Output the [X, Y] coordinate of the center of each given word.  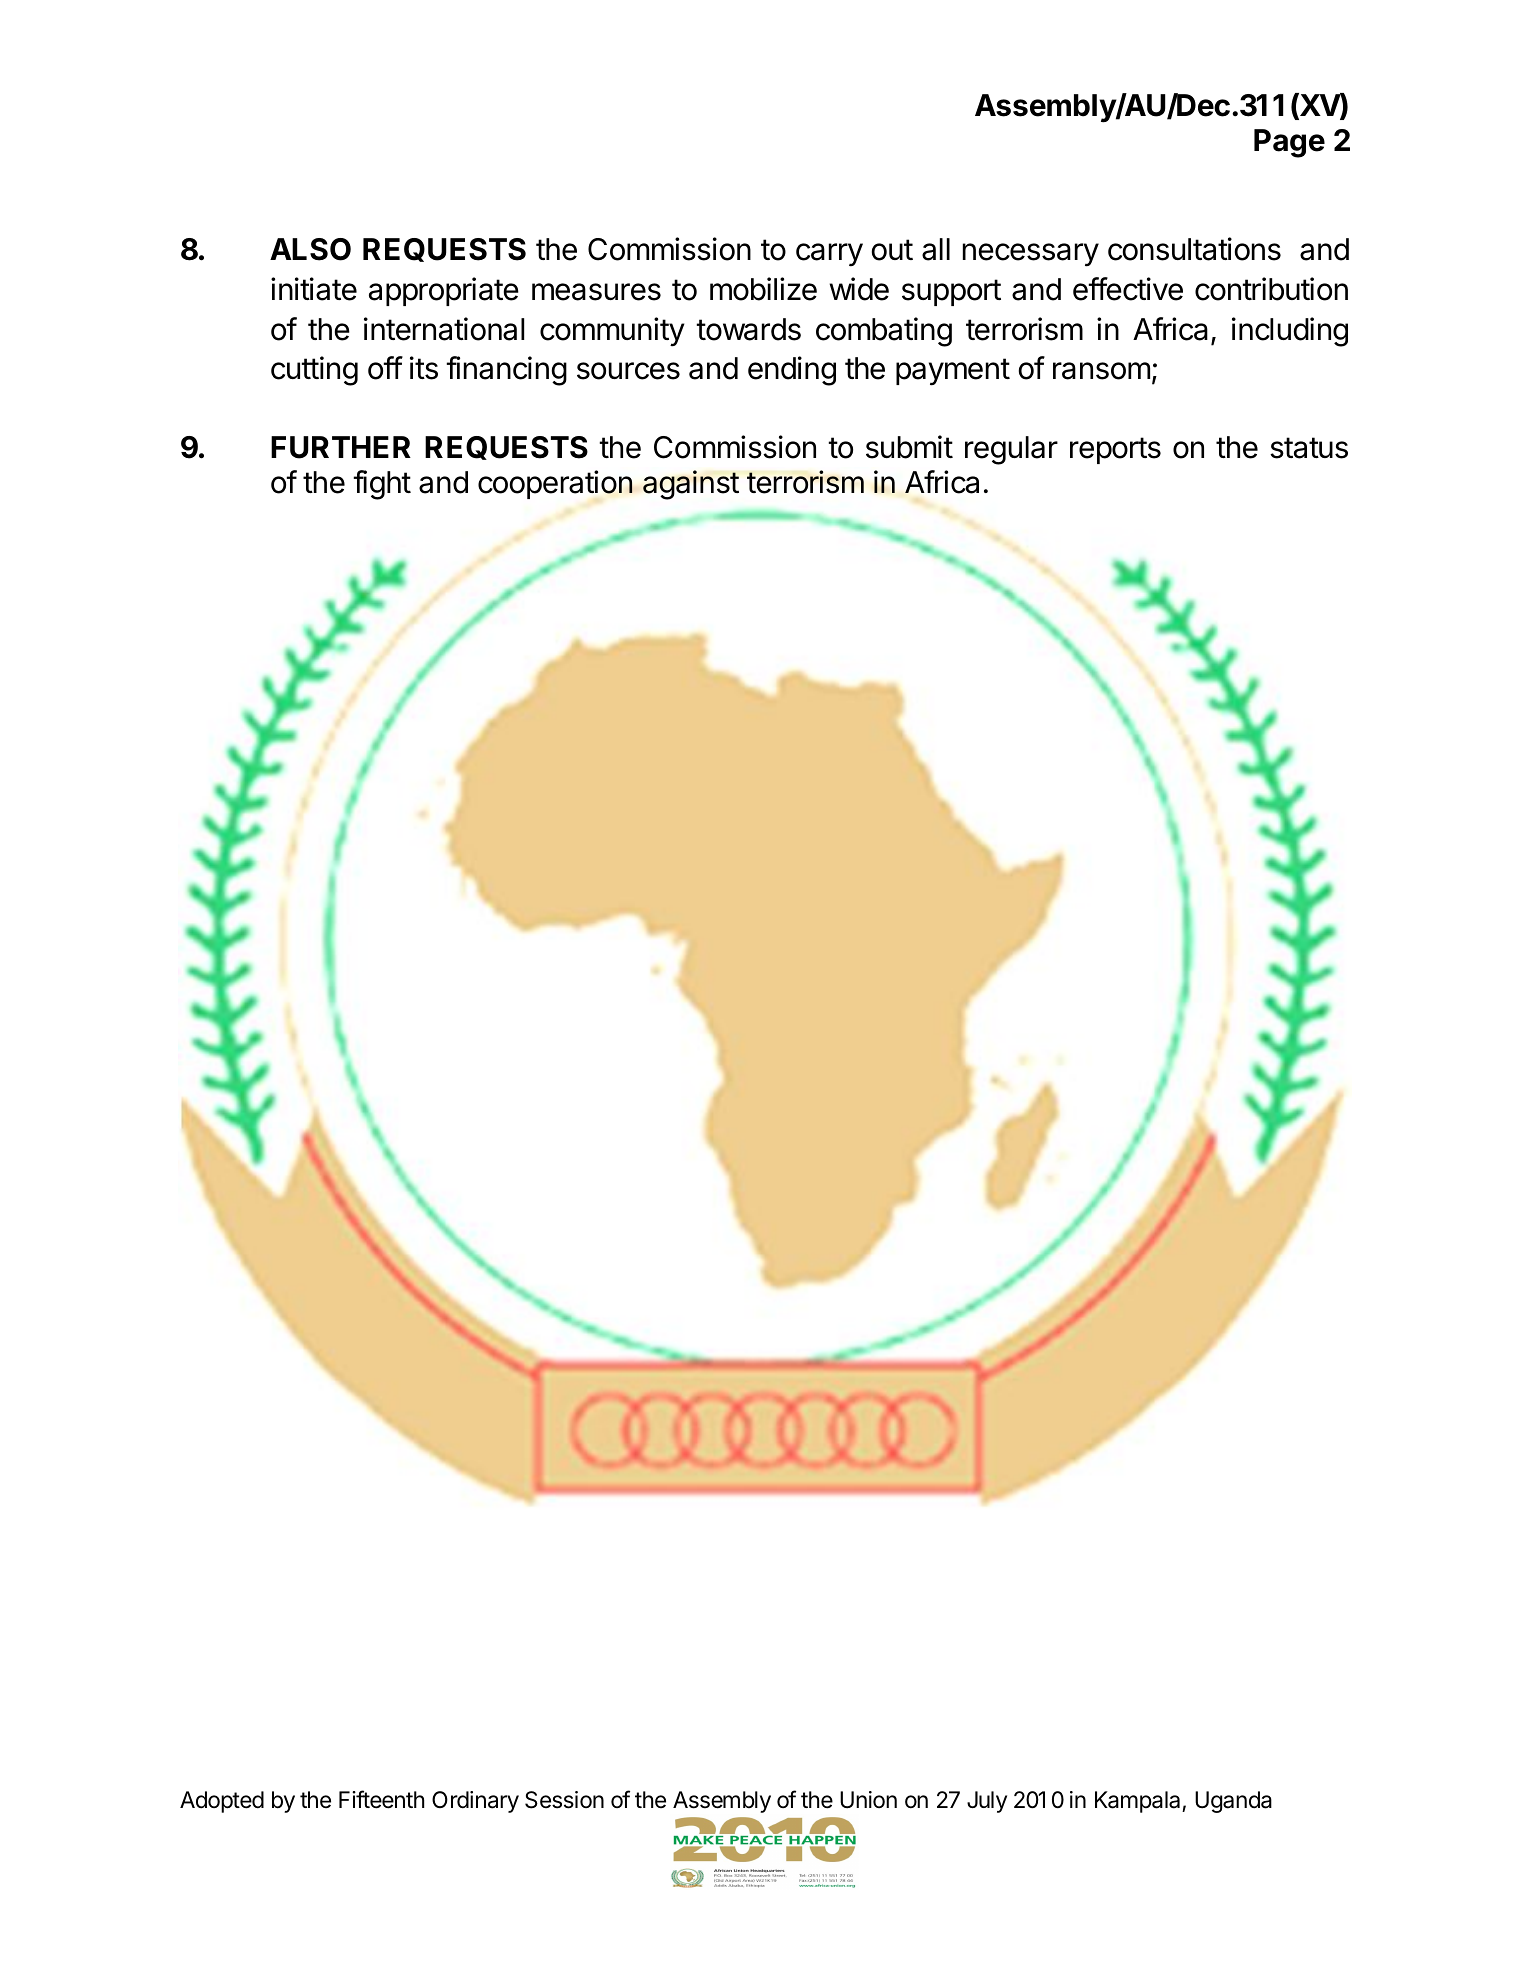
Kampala [1139, 1802]
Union [868, 1800]
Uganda [1233, 1802]
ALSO [310, 249]
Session [564, 1800]
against [691, 485]
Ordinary [475, 1802]
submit [909, 447]
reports [1115, 450]
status [1309, 448]
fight [382, 485]
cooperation [555, 484]
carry [829, 255]
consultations [1194, 249]
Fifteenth [381, 1799]
